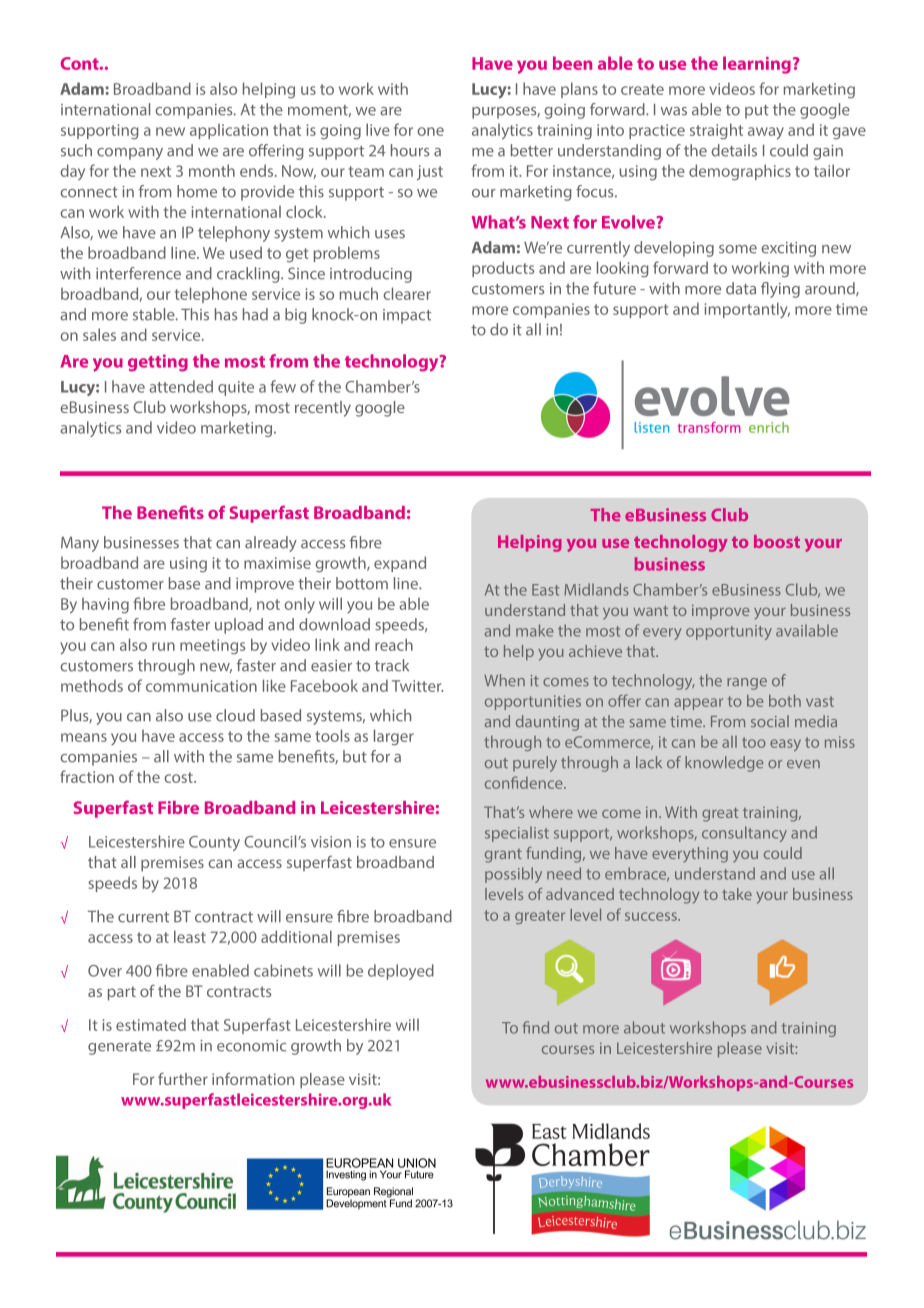 The height and width of the page is (1308, 924). What do you see at coordinates (757, 112) in the page?
I see `put` at bounding box center [757, 112].
